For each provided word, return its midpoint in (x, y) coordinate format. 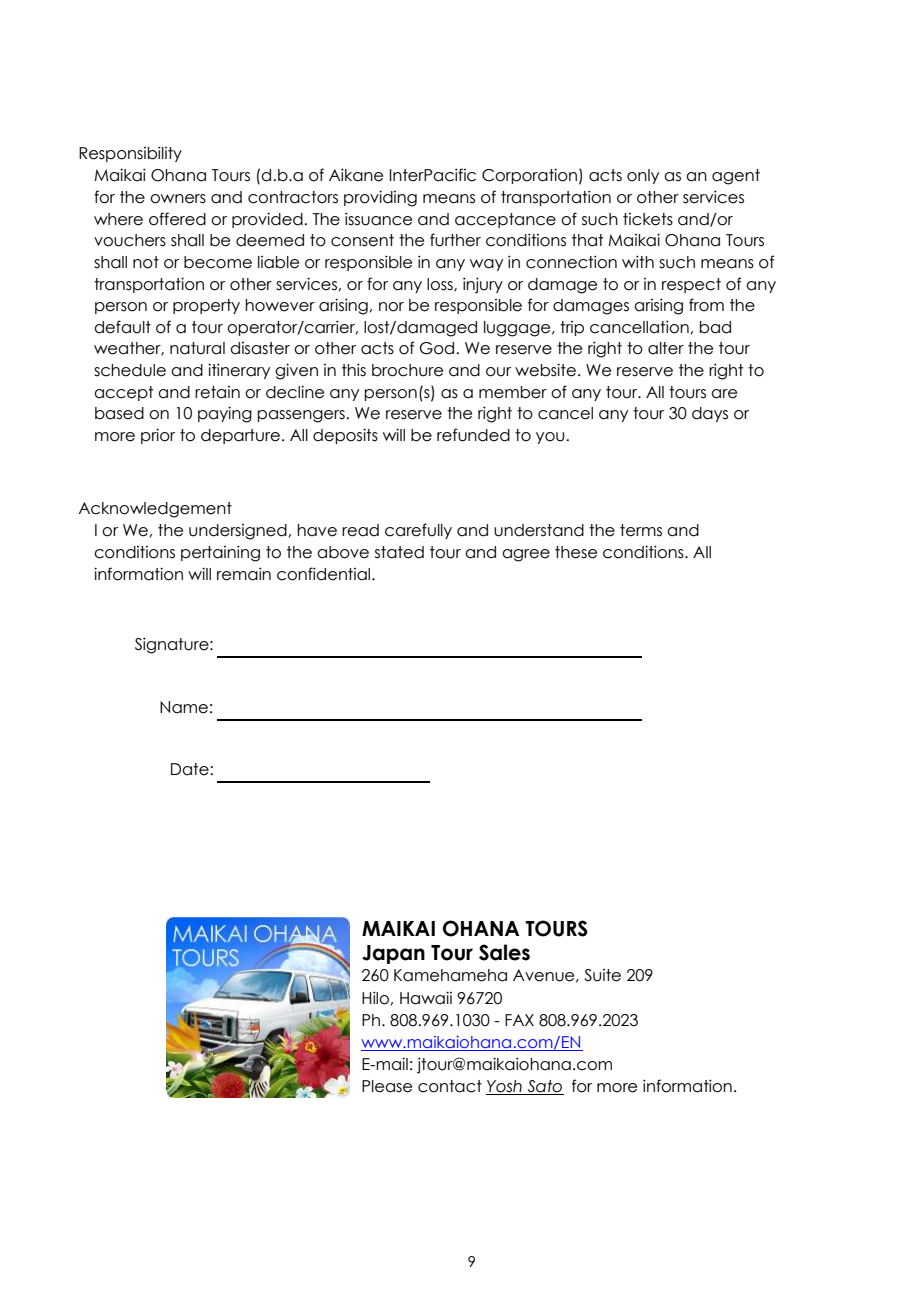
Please (387, 1086)
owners (178, 199)
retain (217, 392)
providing (380, 198)
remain (244, 574)
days (710, 414)
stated (399, 552)
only (643, 176)
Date (191, 769)
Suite (602, 975)
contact (450, 1086)
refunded (473, 435)
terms (641, 530)
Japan (393, 954)
